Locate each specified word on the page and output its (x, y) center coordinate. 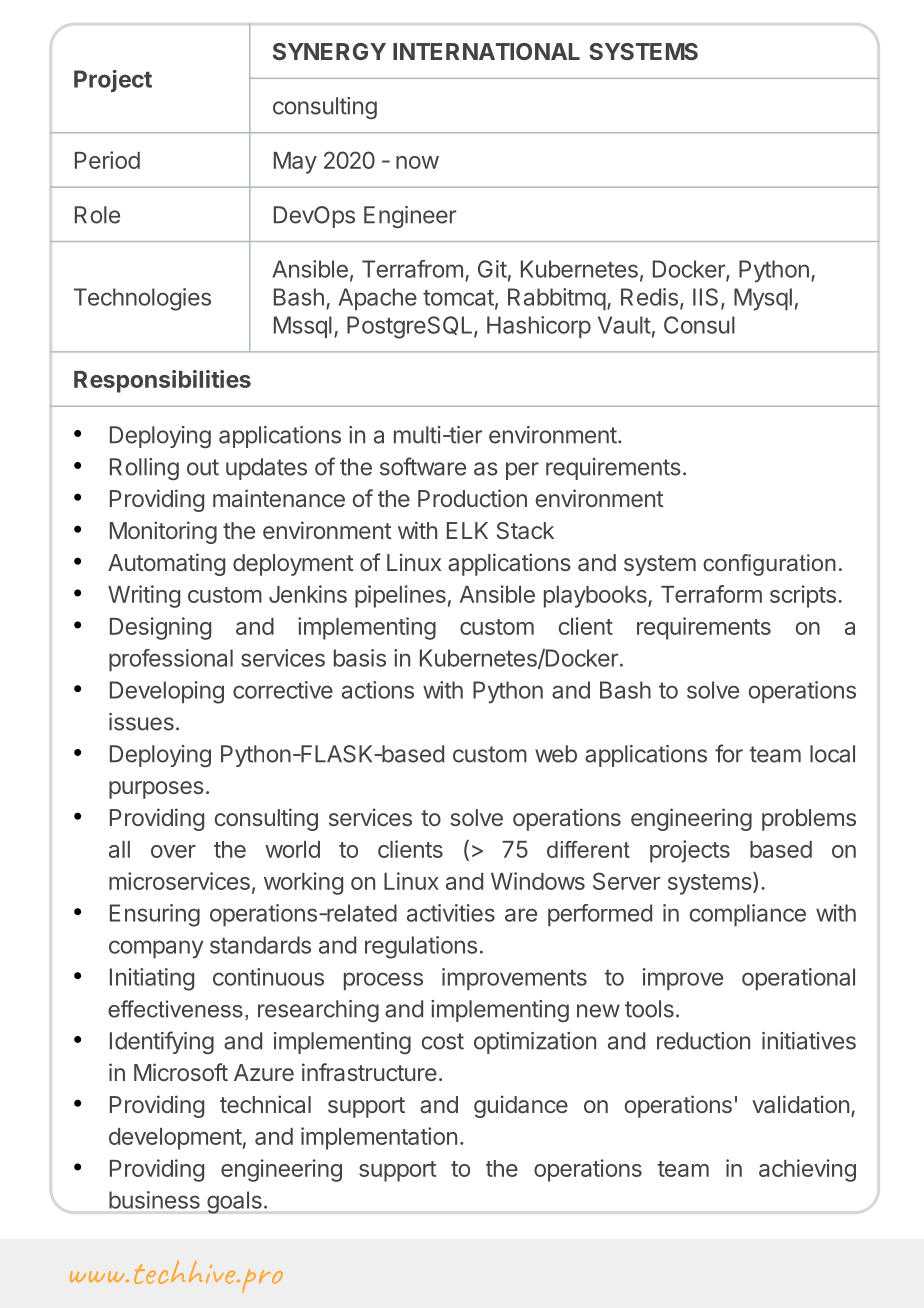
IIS (705, 297)
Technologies (142, 299)
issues (141, 722)
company (156, 949)
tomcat (458, 298)
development (175, 1139)
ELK (467, 530)
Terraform (711, 594)
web (556, 754)
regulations (421, 947)
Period (107, 160)
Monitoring (163, 532)
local (832, 754)
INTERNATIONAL (486, 51)
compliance (747, 915)
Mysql (763, 299)
